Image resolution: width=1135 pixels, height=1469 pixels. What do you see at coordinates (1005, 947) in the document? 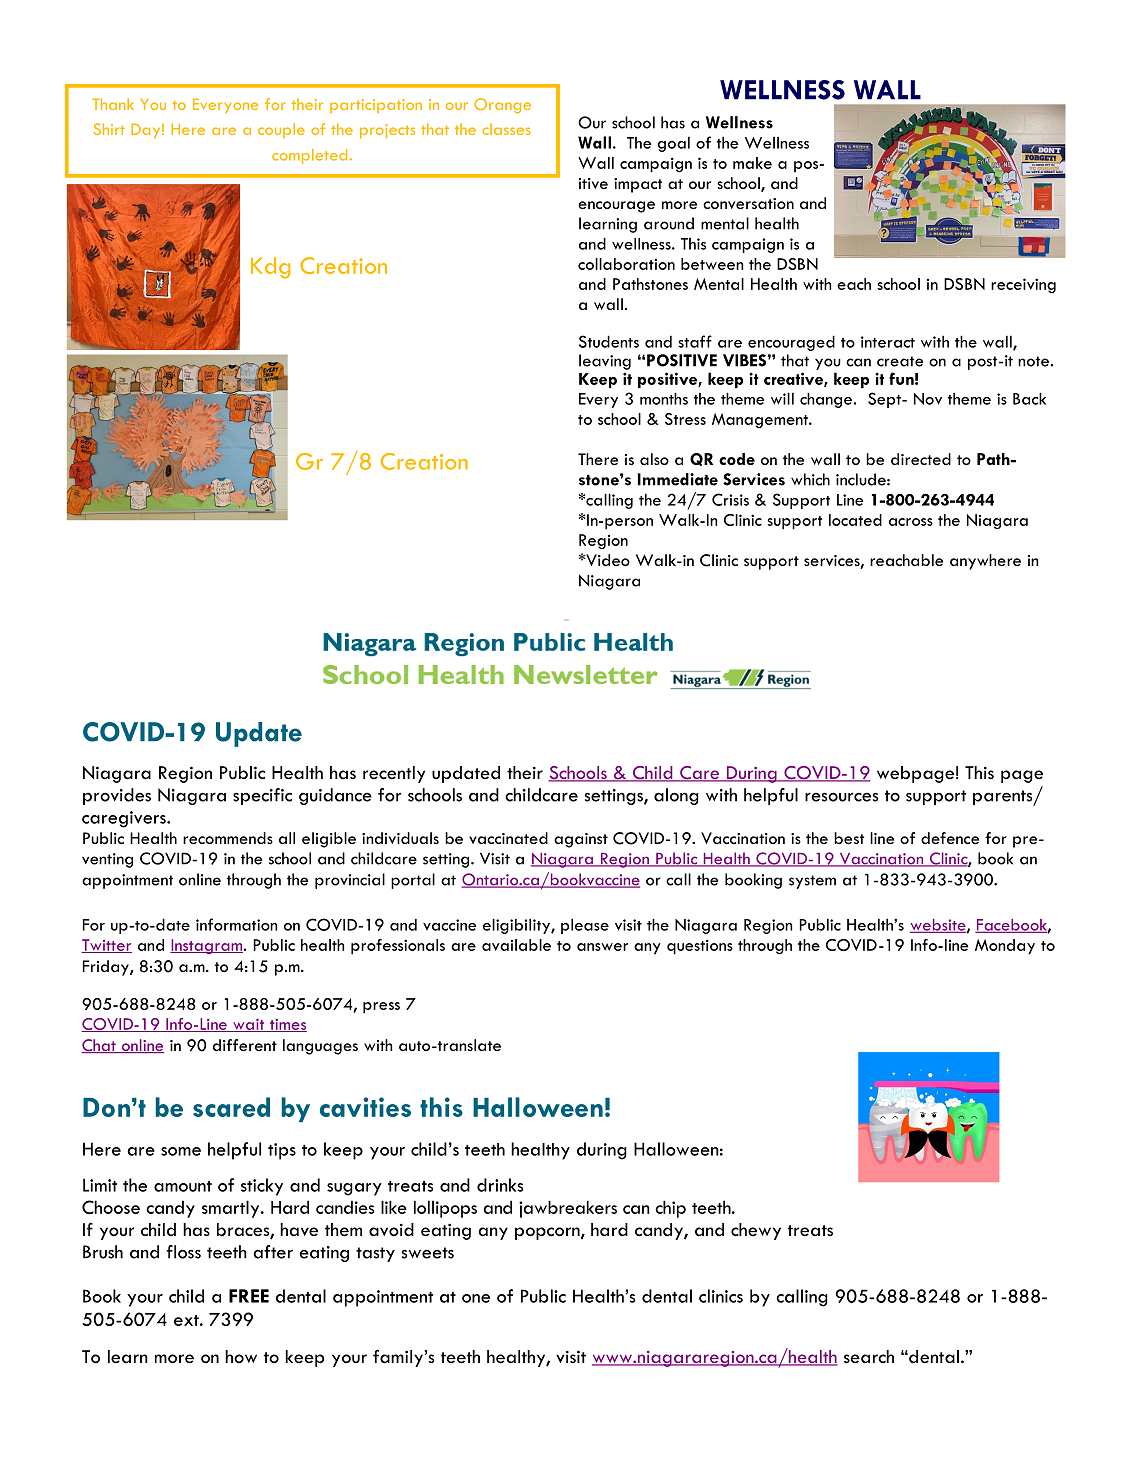
I see `Monday` at bounding box center [1005, 947].
